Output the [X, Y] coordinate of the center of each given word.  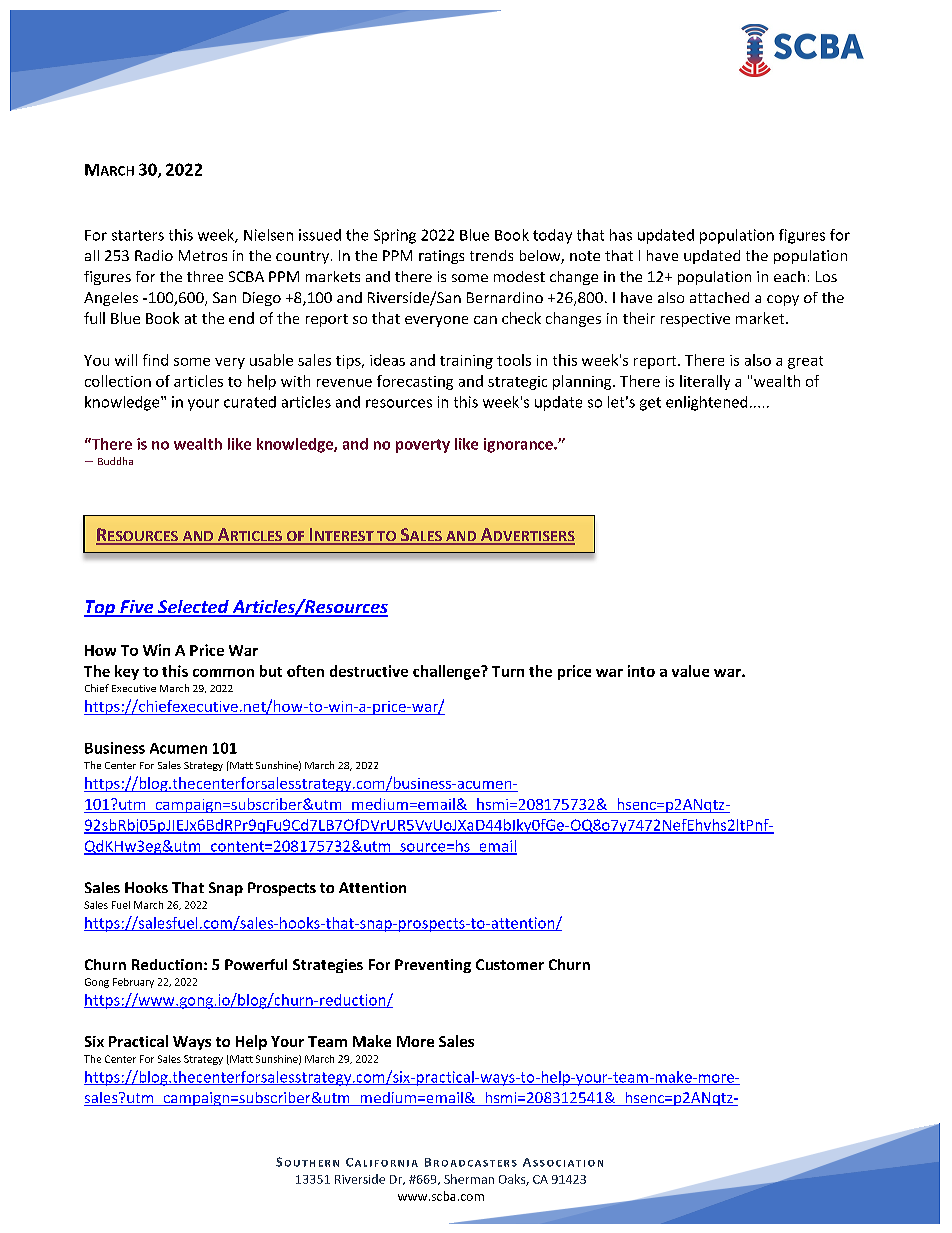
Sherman [469, 1179]
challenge [447, 672]
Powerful [256, 964]
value [690, 671]
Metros [203, 255]
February [133, 983]
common [223, 673]
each [789, 276]
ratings [441, 257]
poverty [423, 446]
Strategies [328, 966]
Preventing [433, 966]
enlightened [706, 403]
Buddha [115, 461]
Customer [510, 964]
